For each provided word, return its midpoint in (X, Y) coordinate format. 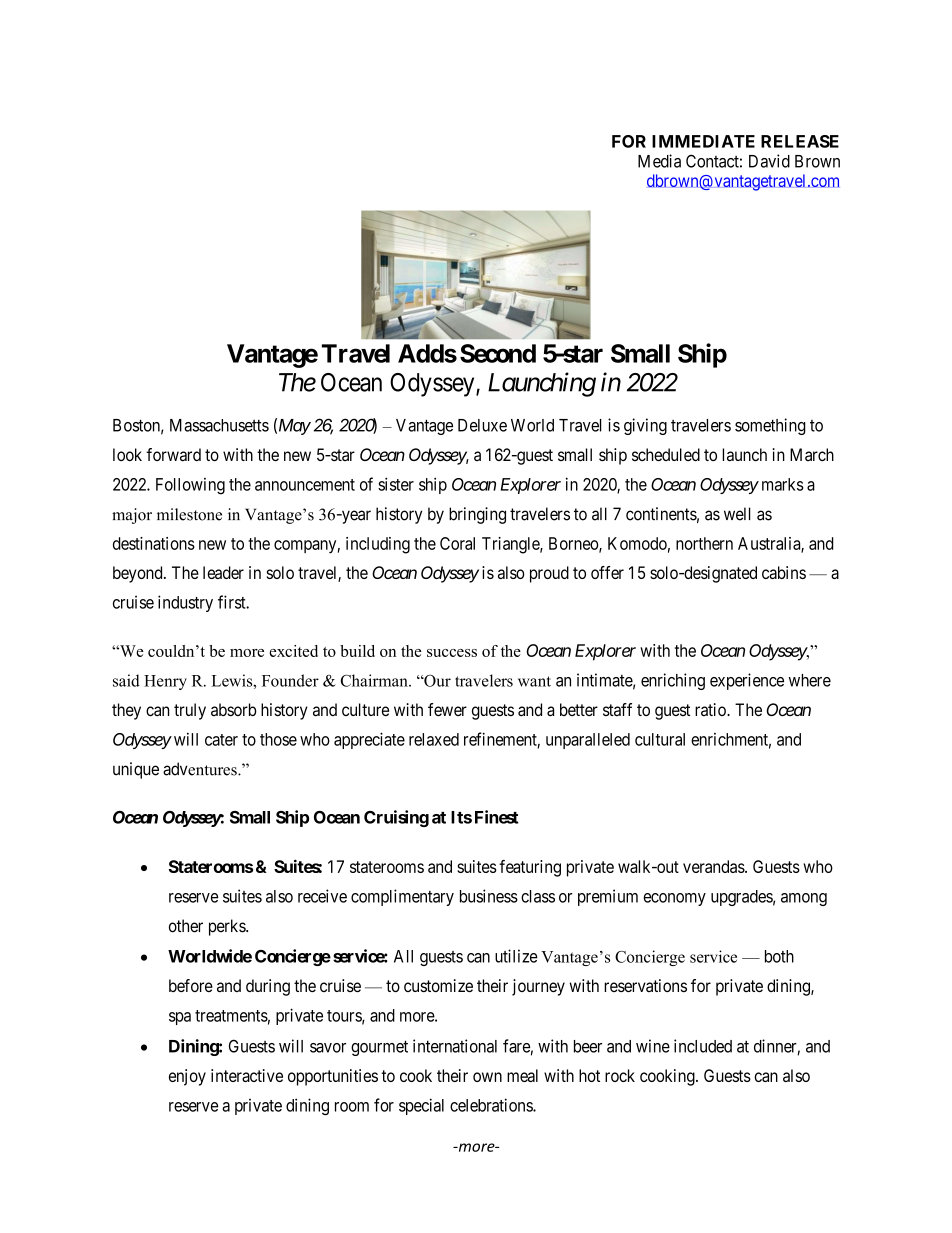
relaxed (434, 739)
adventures (201, 769)
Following (190, 486)
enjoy (187, 1077)
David (769, 161)
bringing (477, 515)
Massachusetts (219, 425)
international (455, 1046)
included (703, 1046)
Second (498, 353)
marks (783, 484)
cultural (660, 739)
